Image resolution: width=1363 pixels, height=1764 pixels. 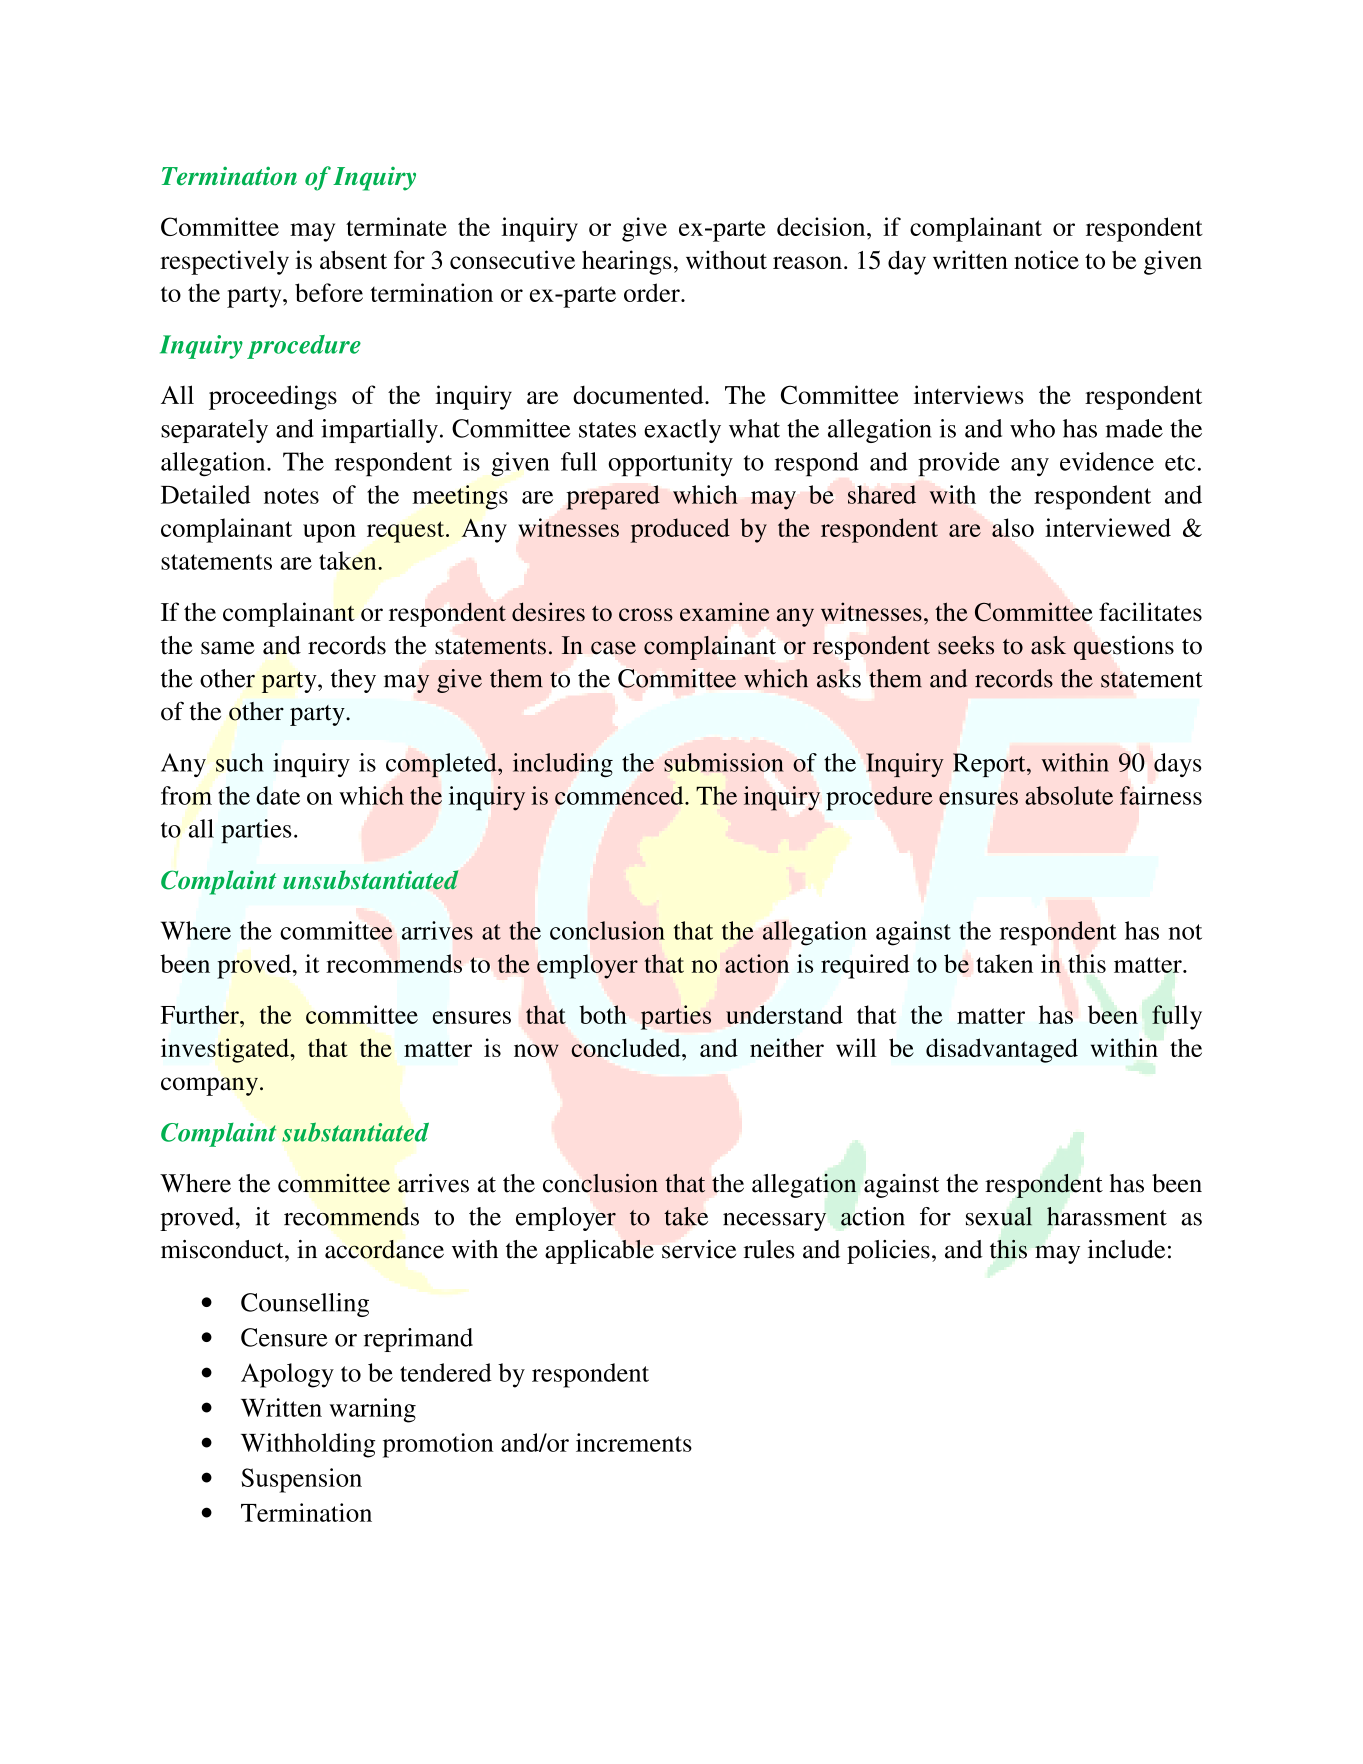 What do you see at coordinates (680, 530) in the screenshot?
I see `produced` at bounding box center [680, 530].
